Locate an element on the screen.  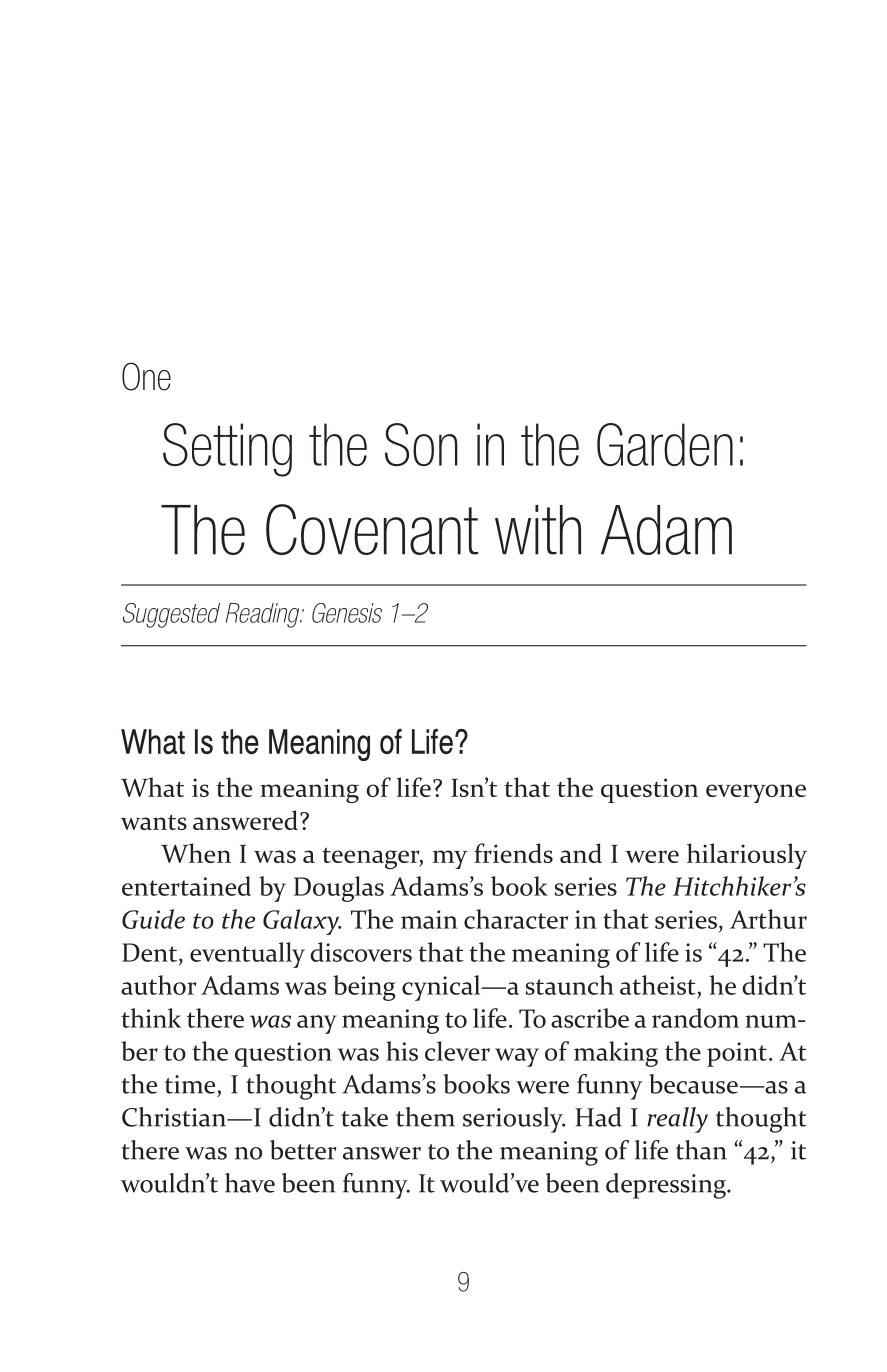
everyone is located at coordinates (756, 793).
